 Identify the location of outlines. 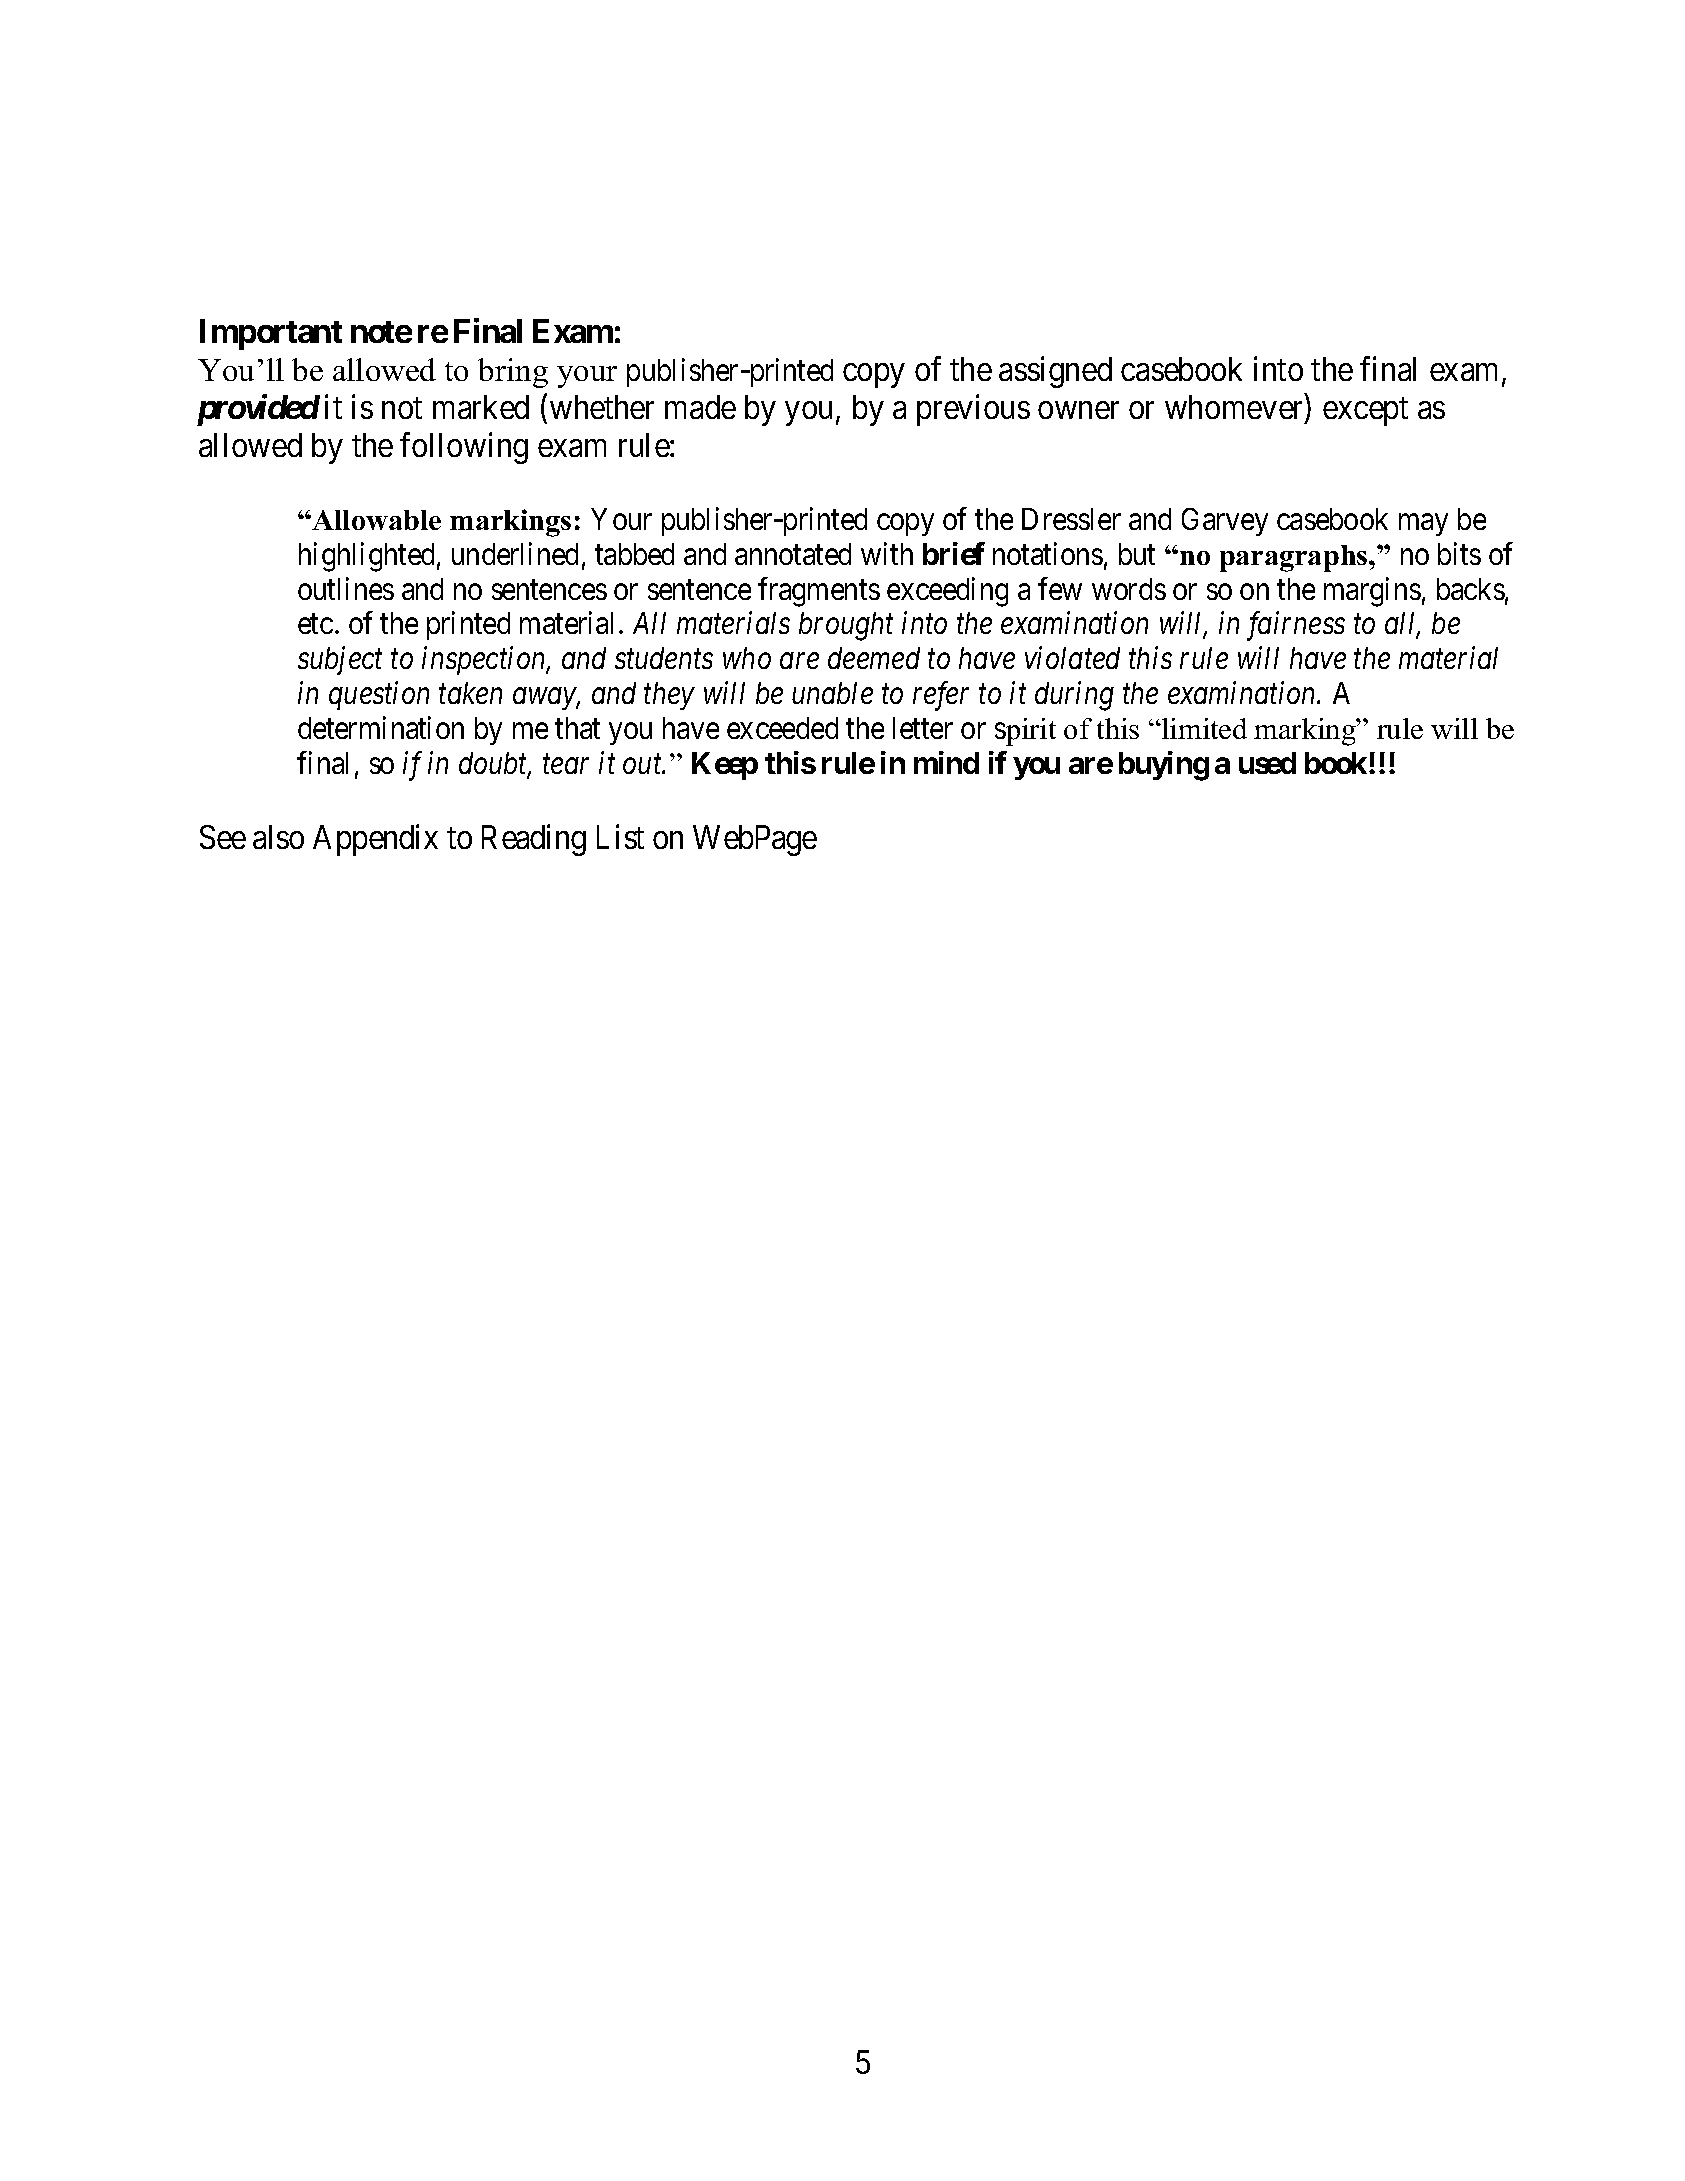
(346, 588).
